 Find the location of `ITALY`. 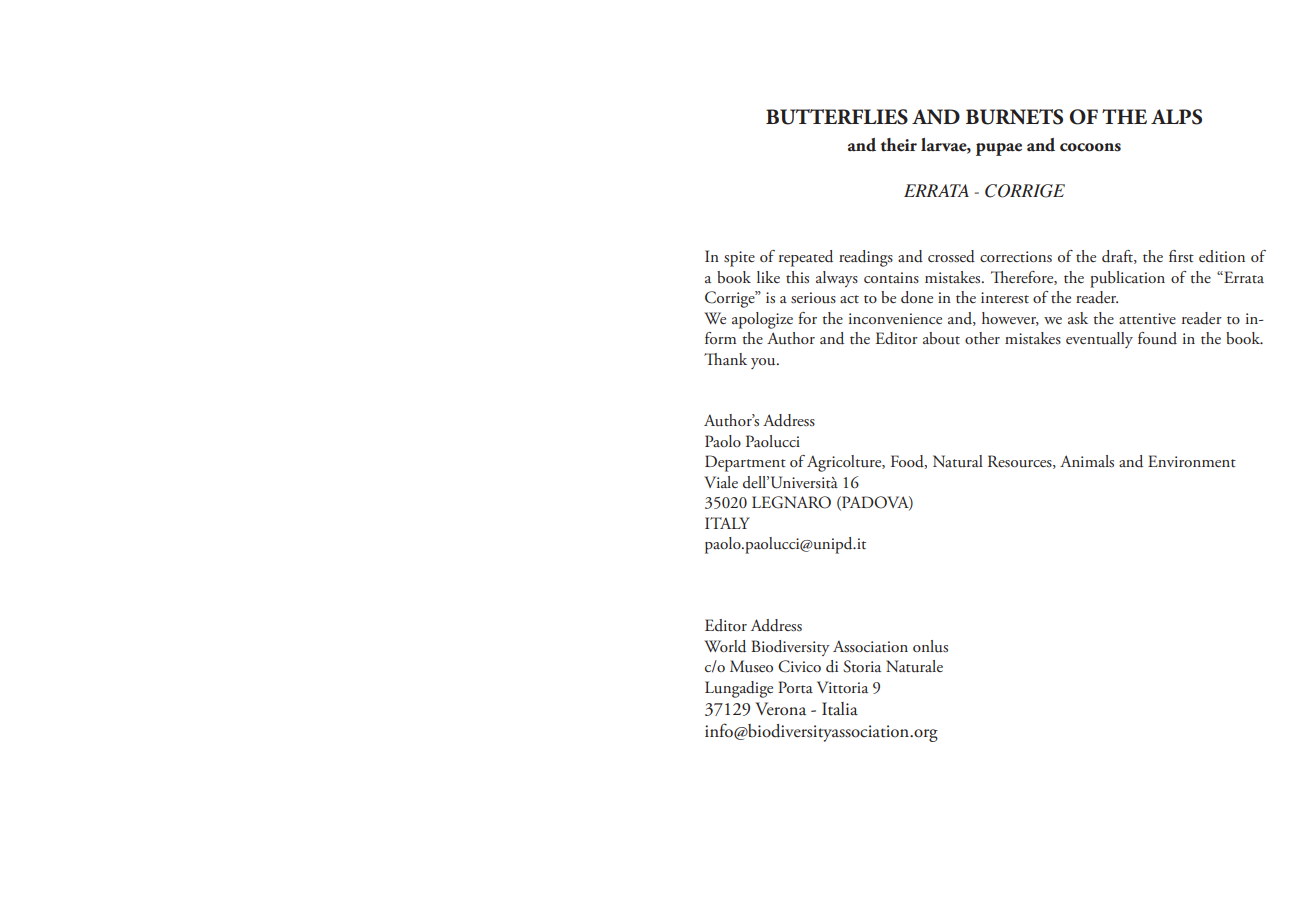

ITALY is located at coordinates (727, 523).
